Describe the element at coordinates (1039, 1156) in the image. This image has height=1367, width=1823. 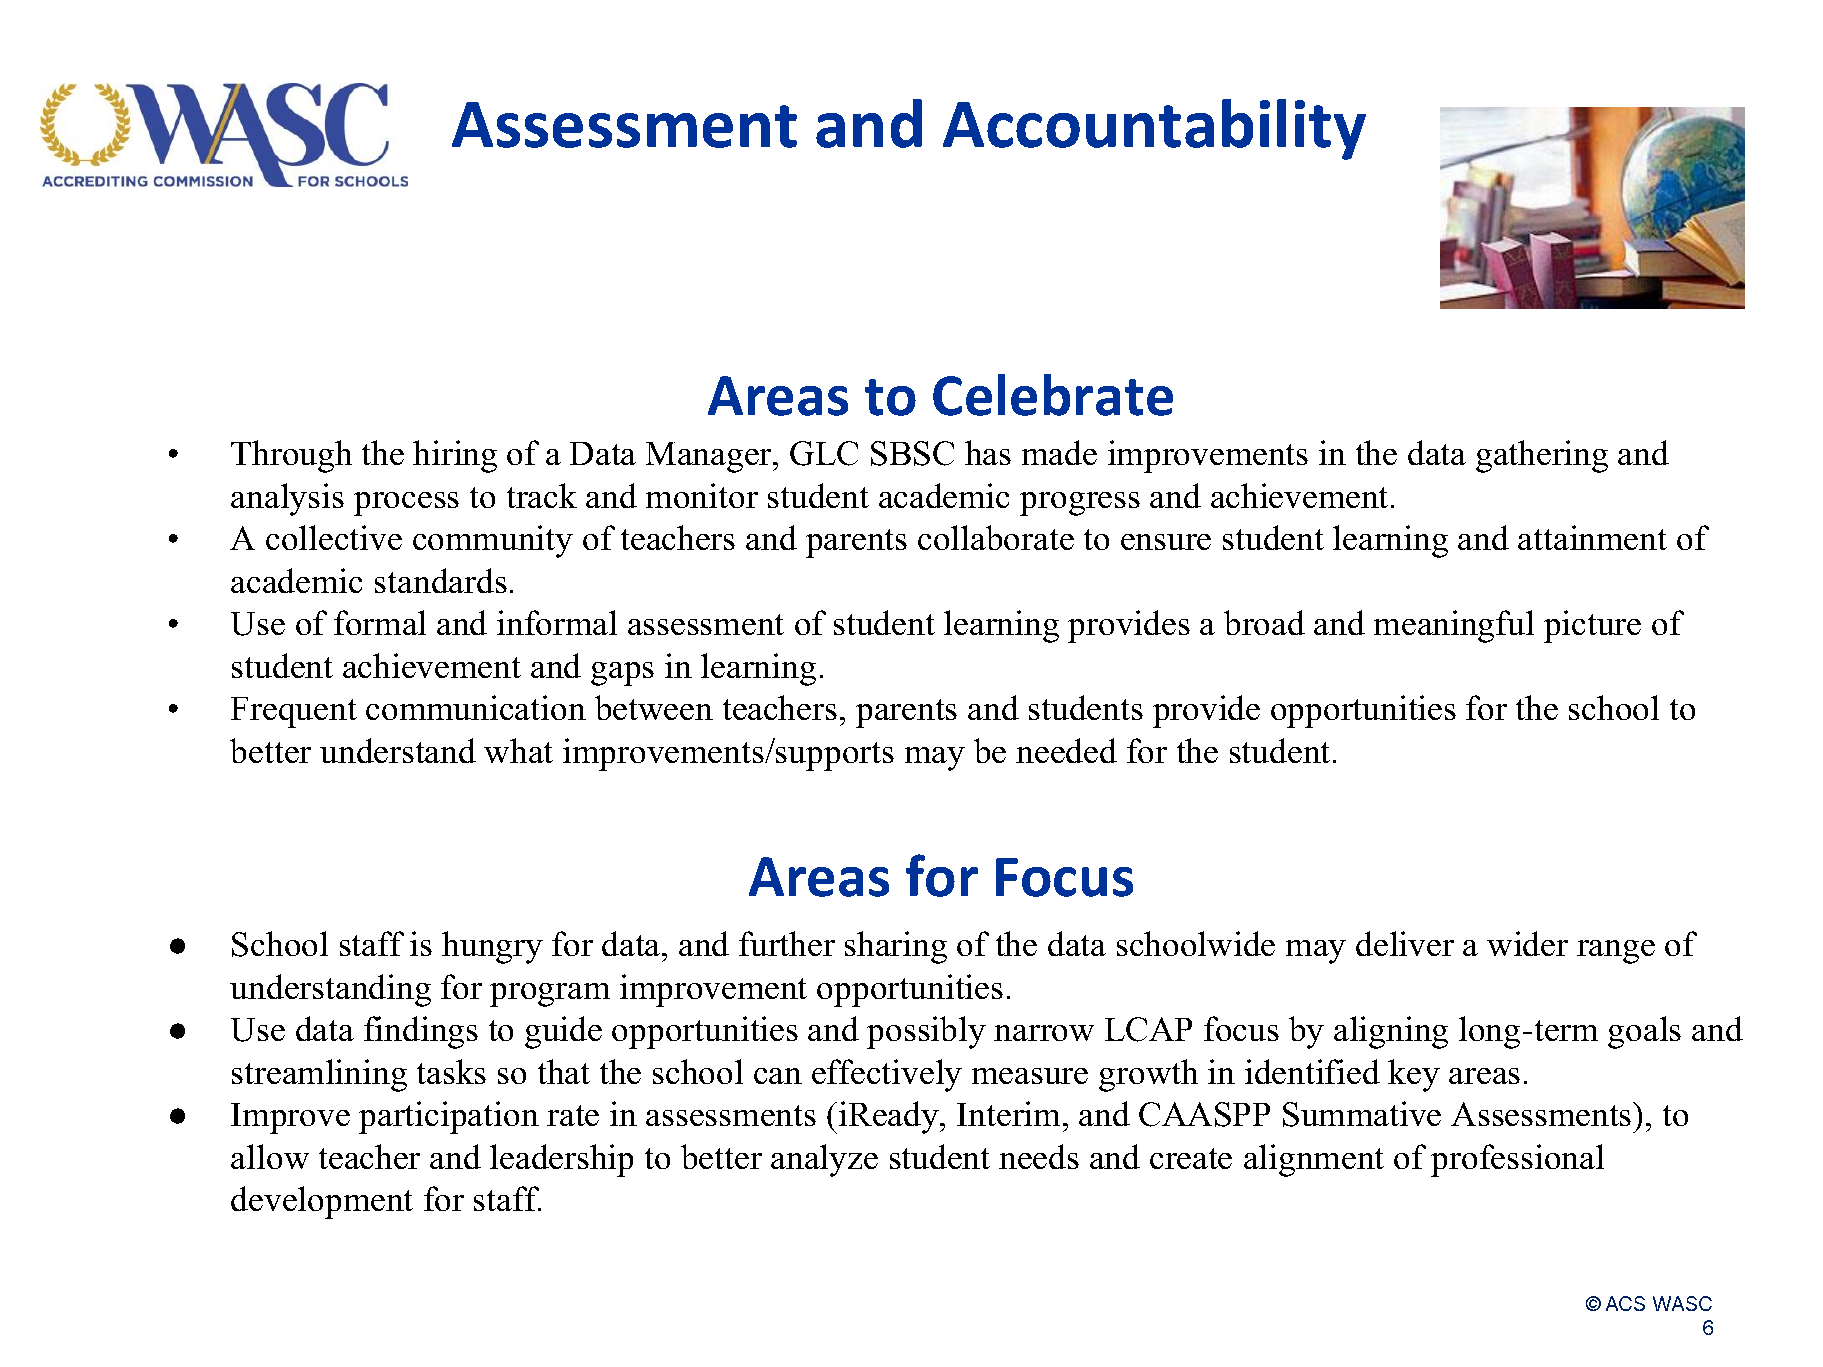
I see `needs` at that location.
